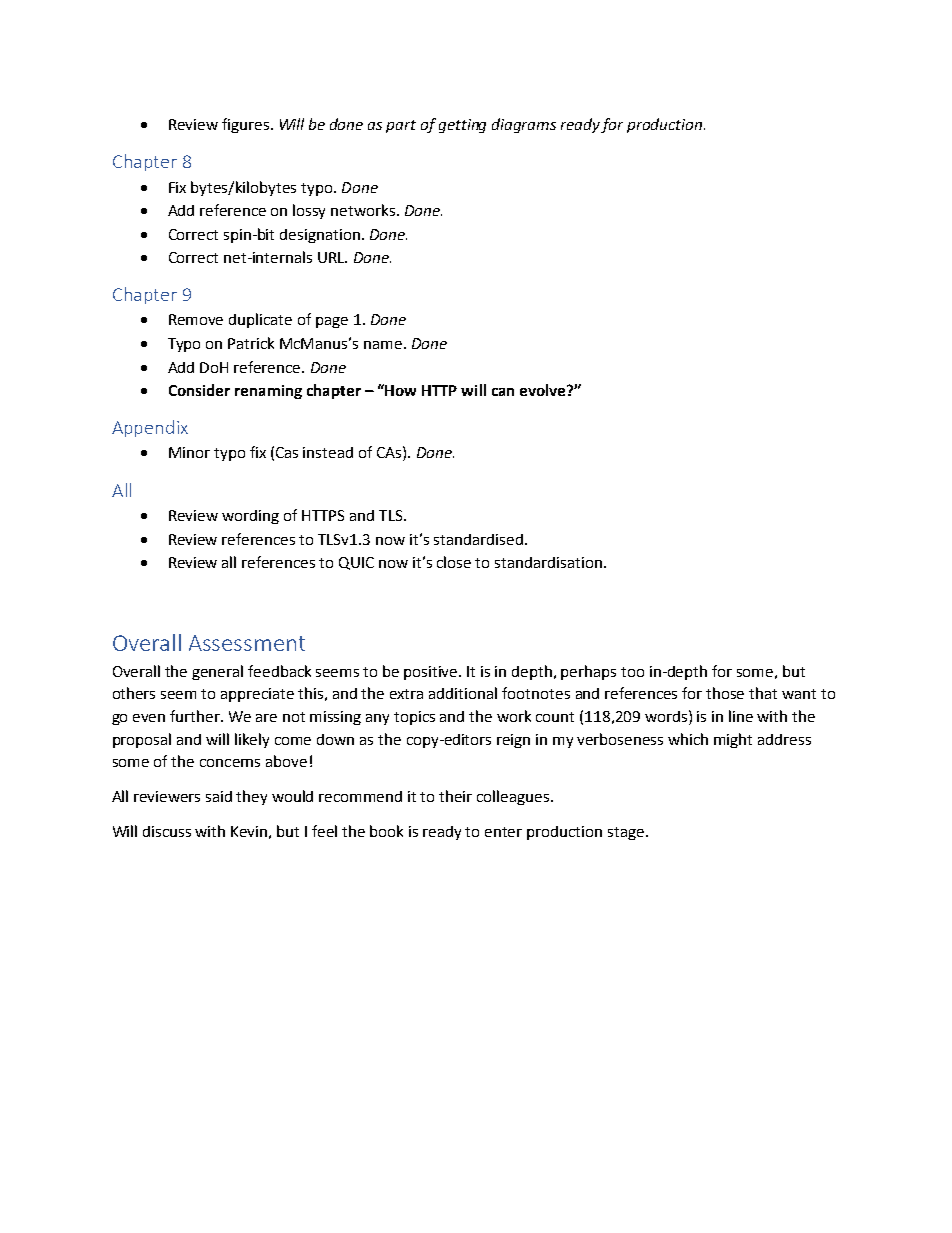  Describe the element at coordinates (503, 392) in the page. I see `can` at that location.
